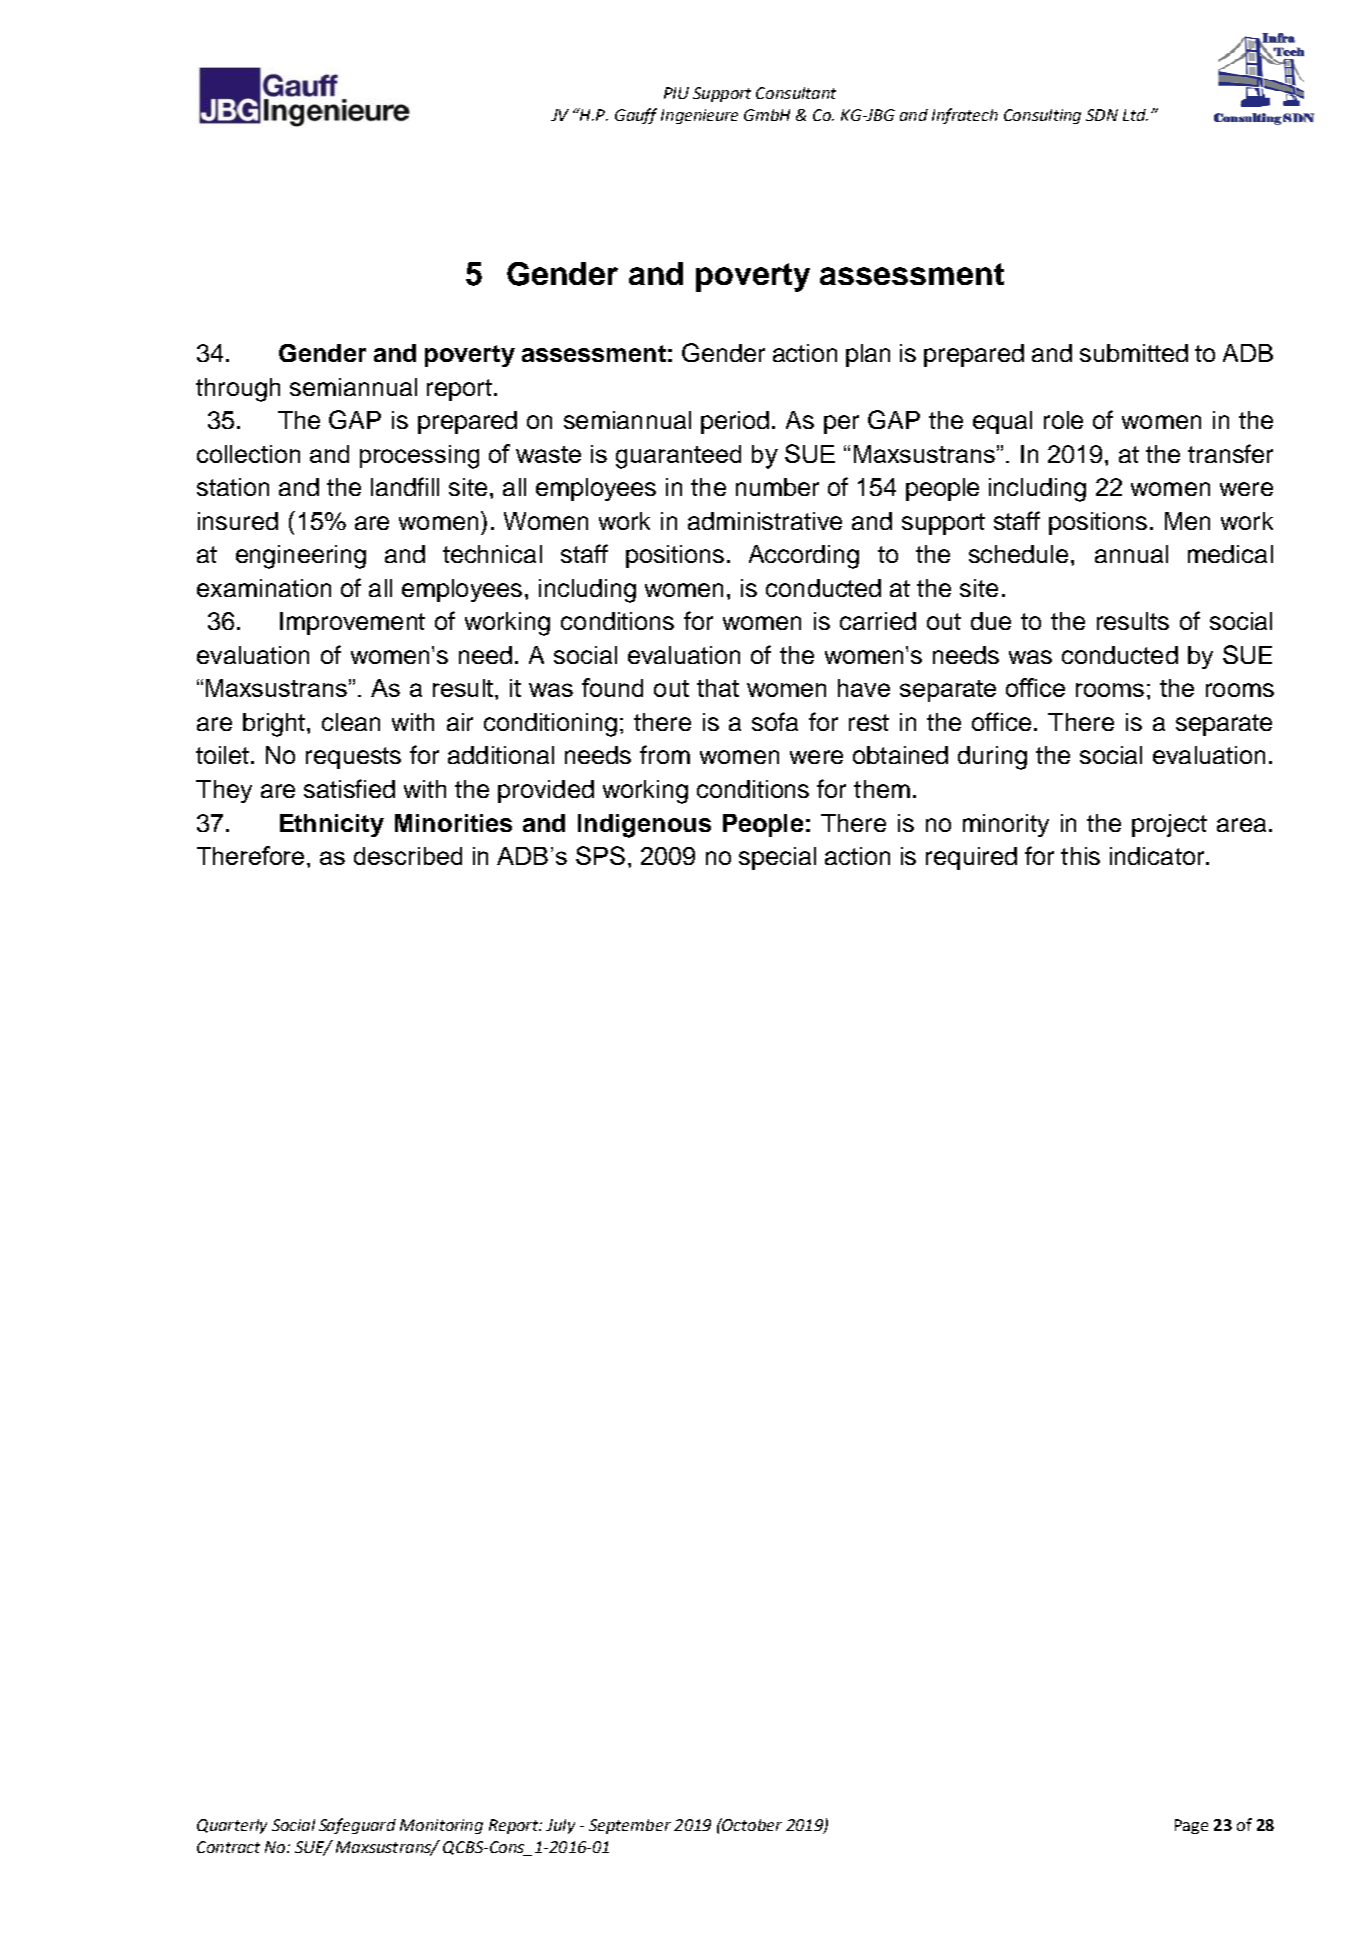 The image size is (1372, 1940). I want to click on Page, so click(1191, 1826).
